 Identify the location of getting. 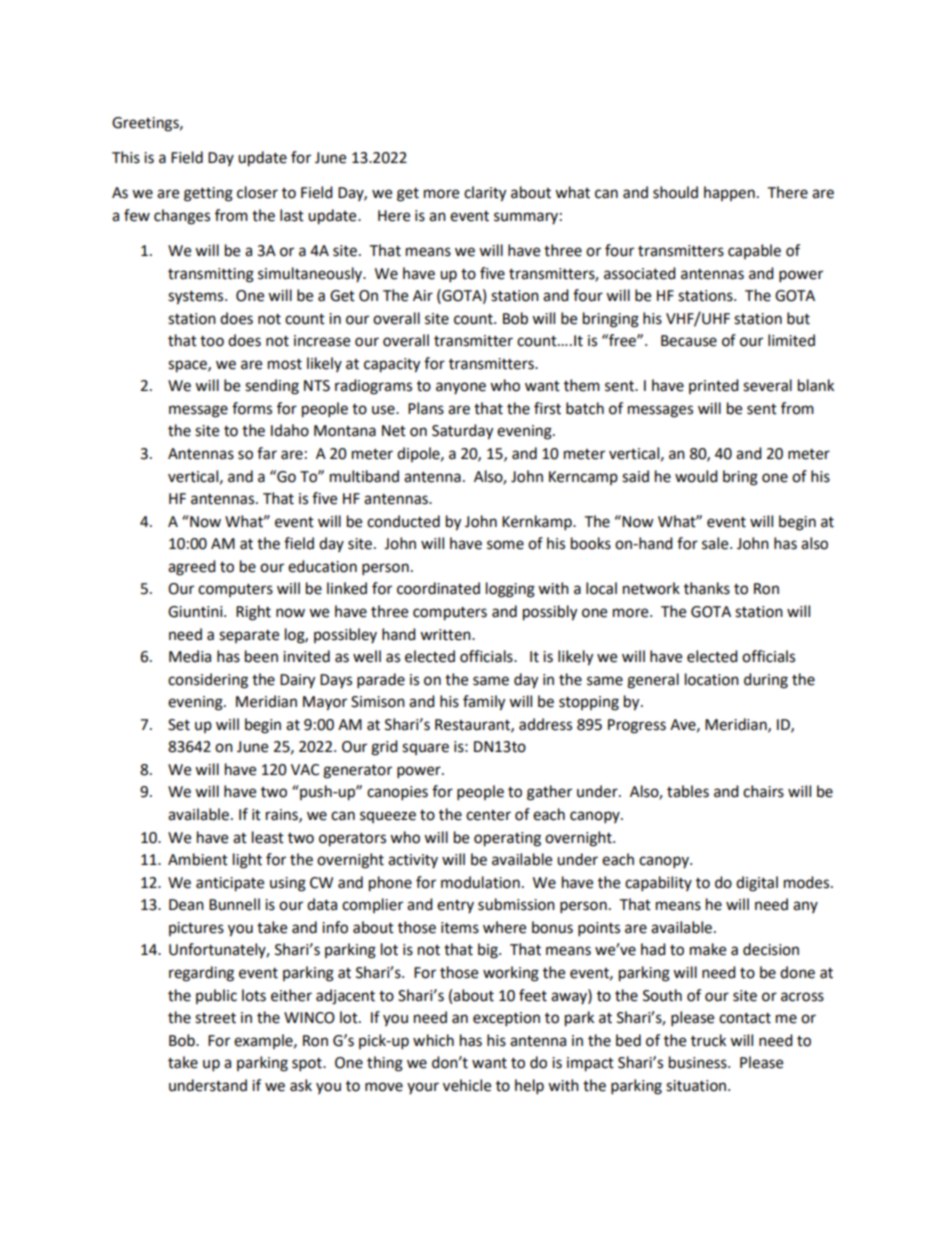
(208, 194).
